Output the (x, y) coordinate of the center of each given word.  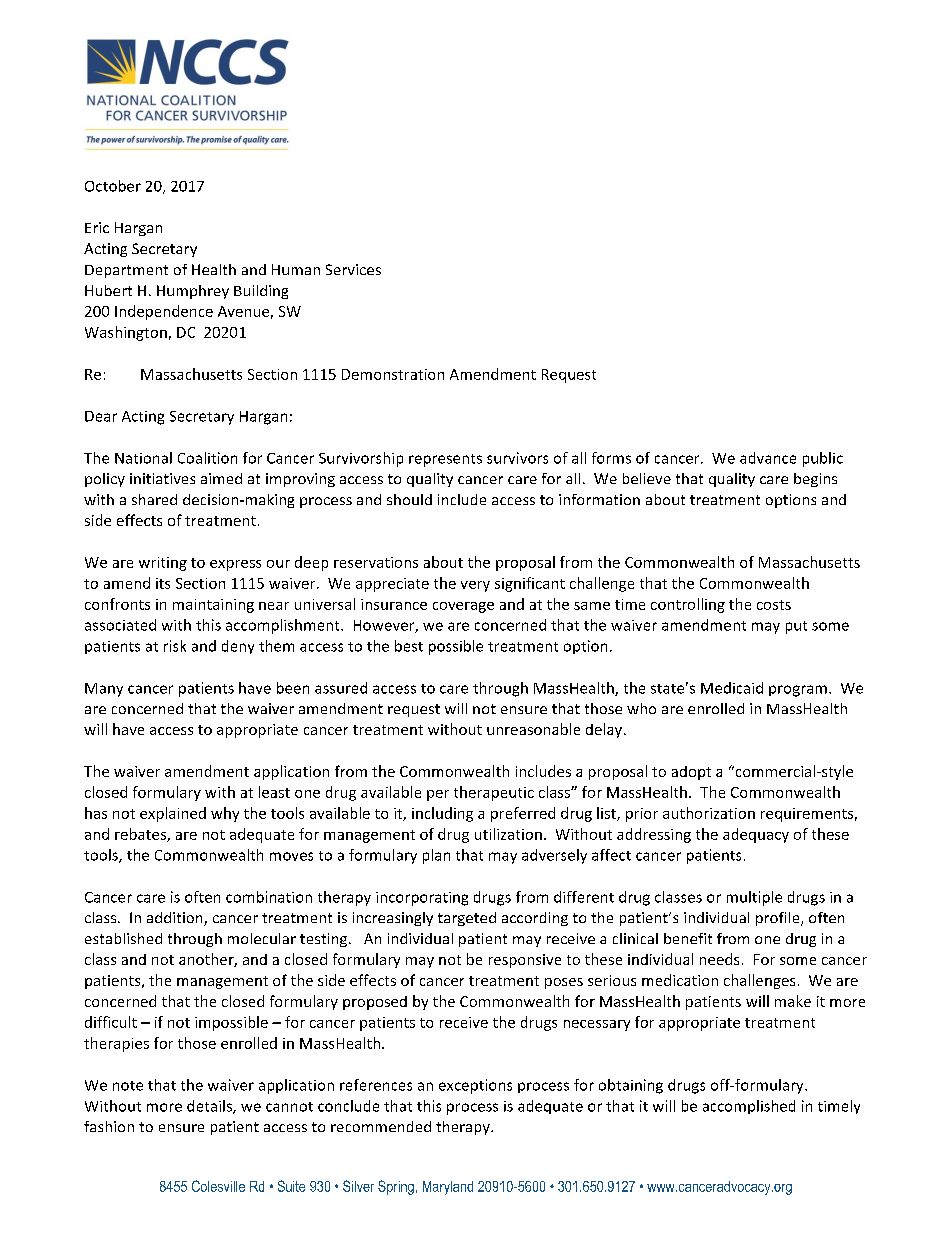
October (113, 186)
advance (768, 458)
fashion (109, 1126)
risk (175, 646)
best (409, 646)
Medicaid (732, 688)
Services (353, 269)
